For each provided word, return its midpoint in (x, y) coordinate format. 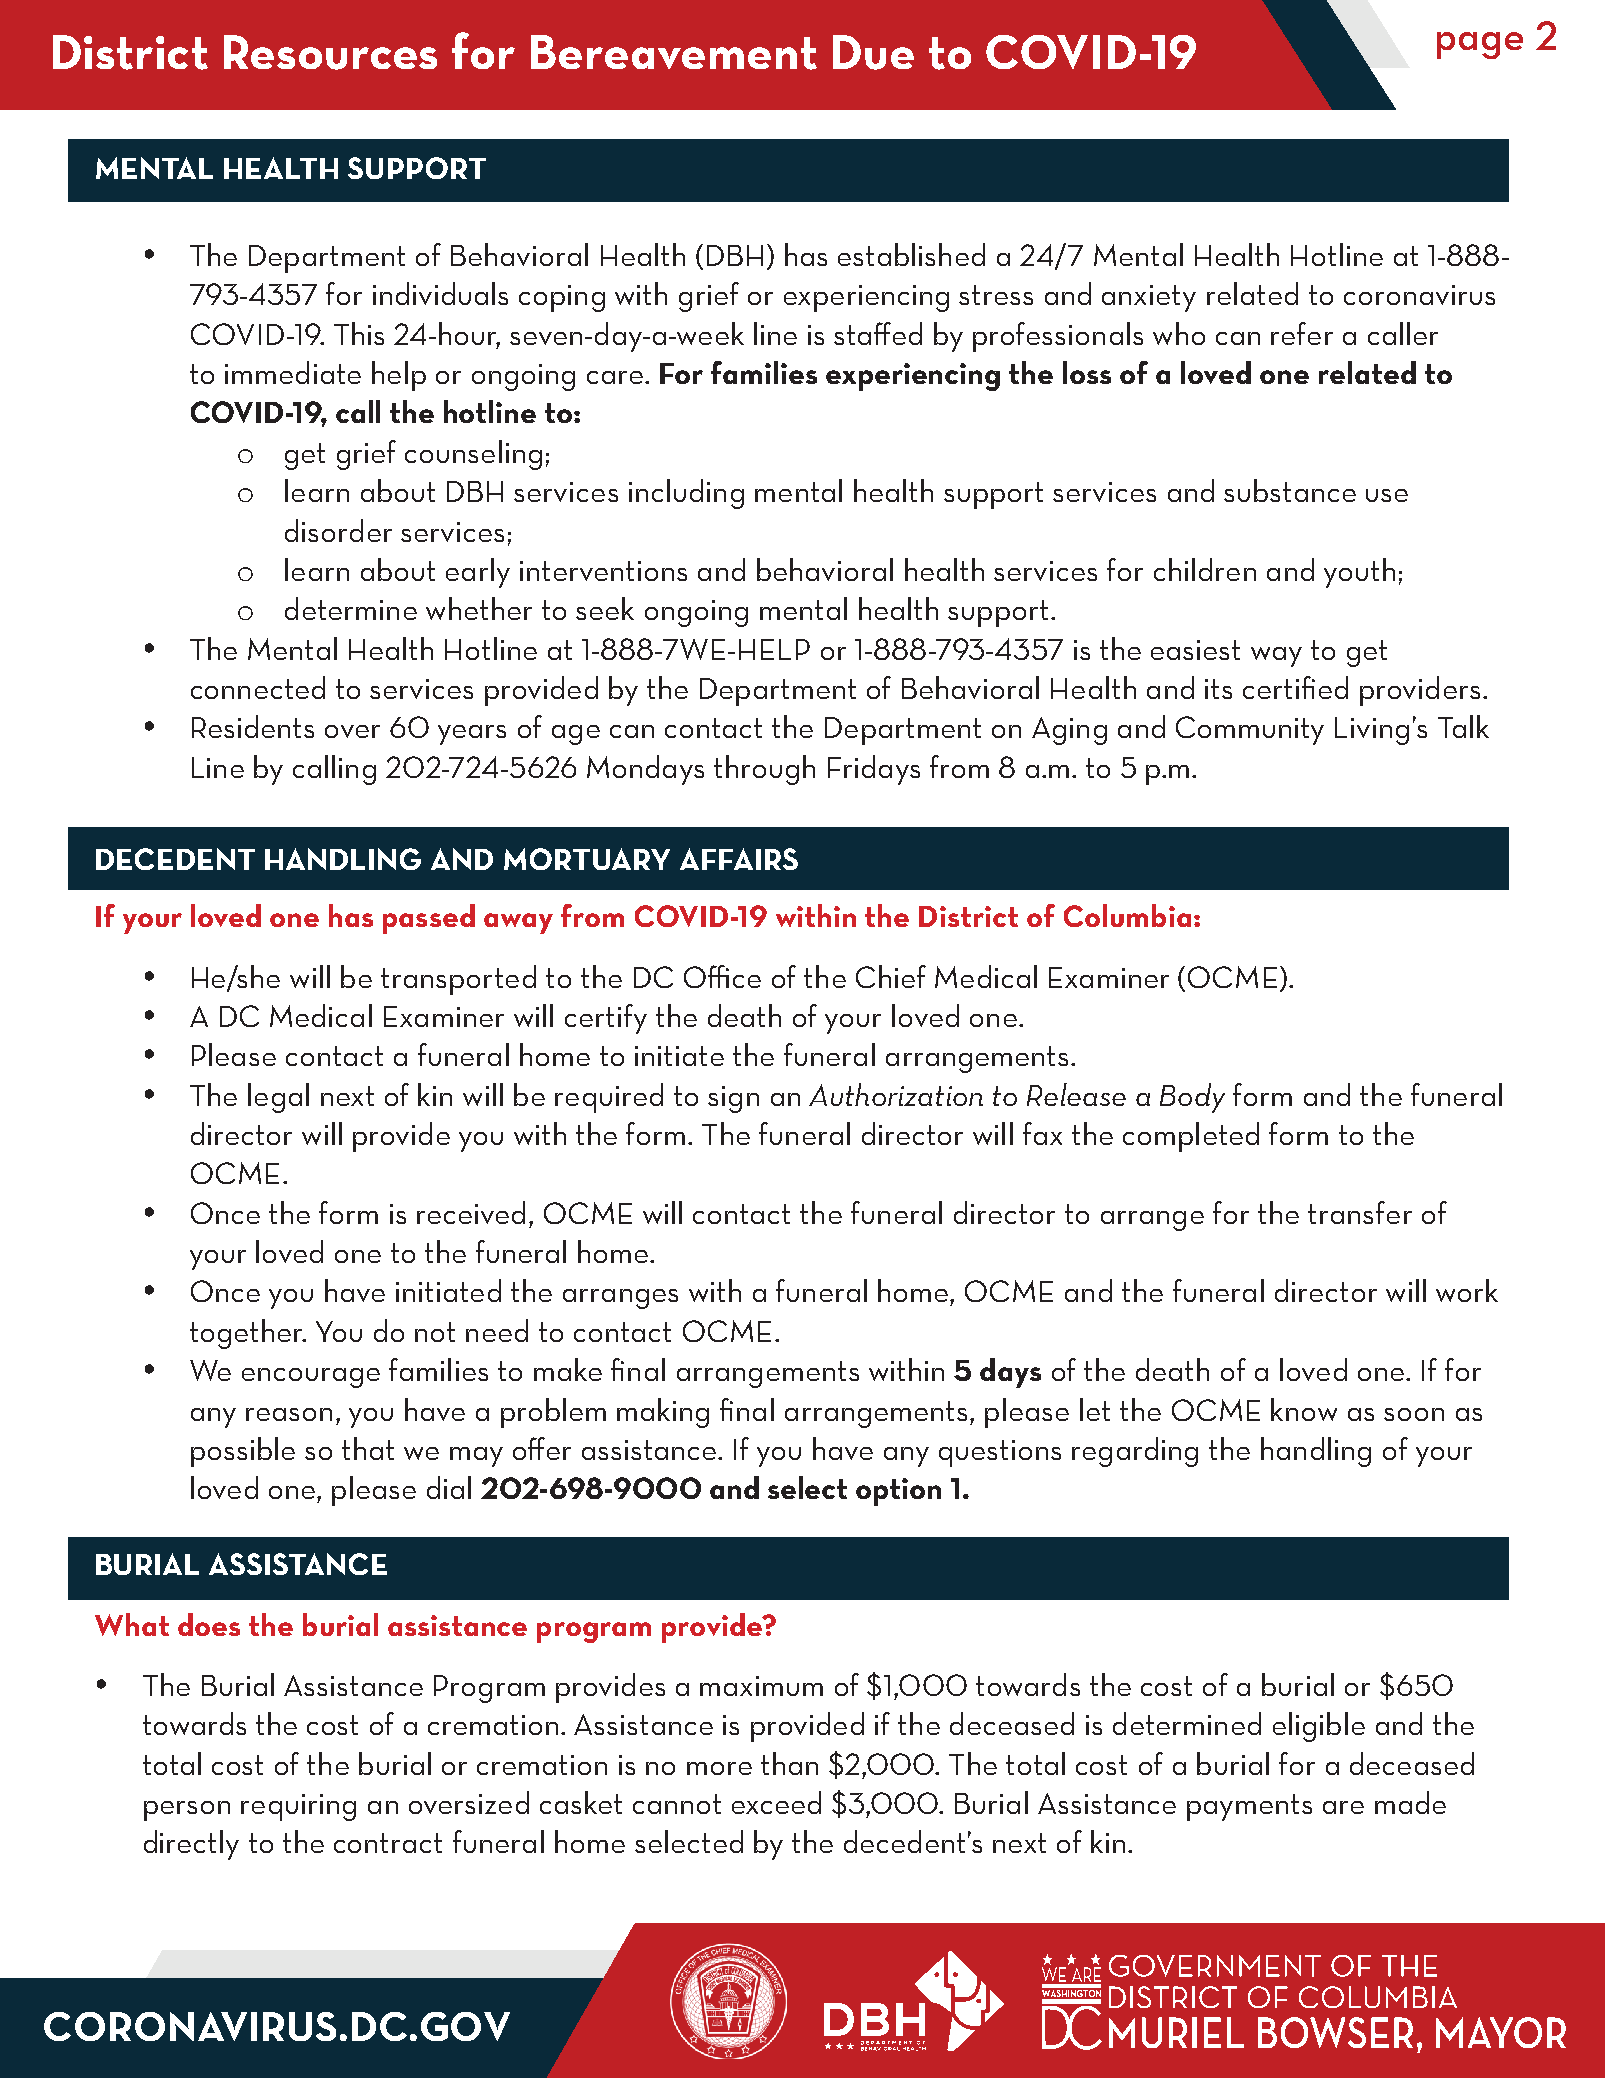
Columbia (1127, 915)
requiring (298, 1807)
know (1304, 1409)
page (1480, 45)
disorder (338, 530)
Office (722, 976)
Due (873, 52)
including (686, 494)
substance (1290, 490)
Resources (330, 52)
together (248, 1334)
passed (429, 919)
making (663, 1413)
